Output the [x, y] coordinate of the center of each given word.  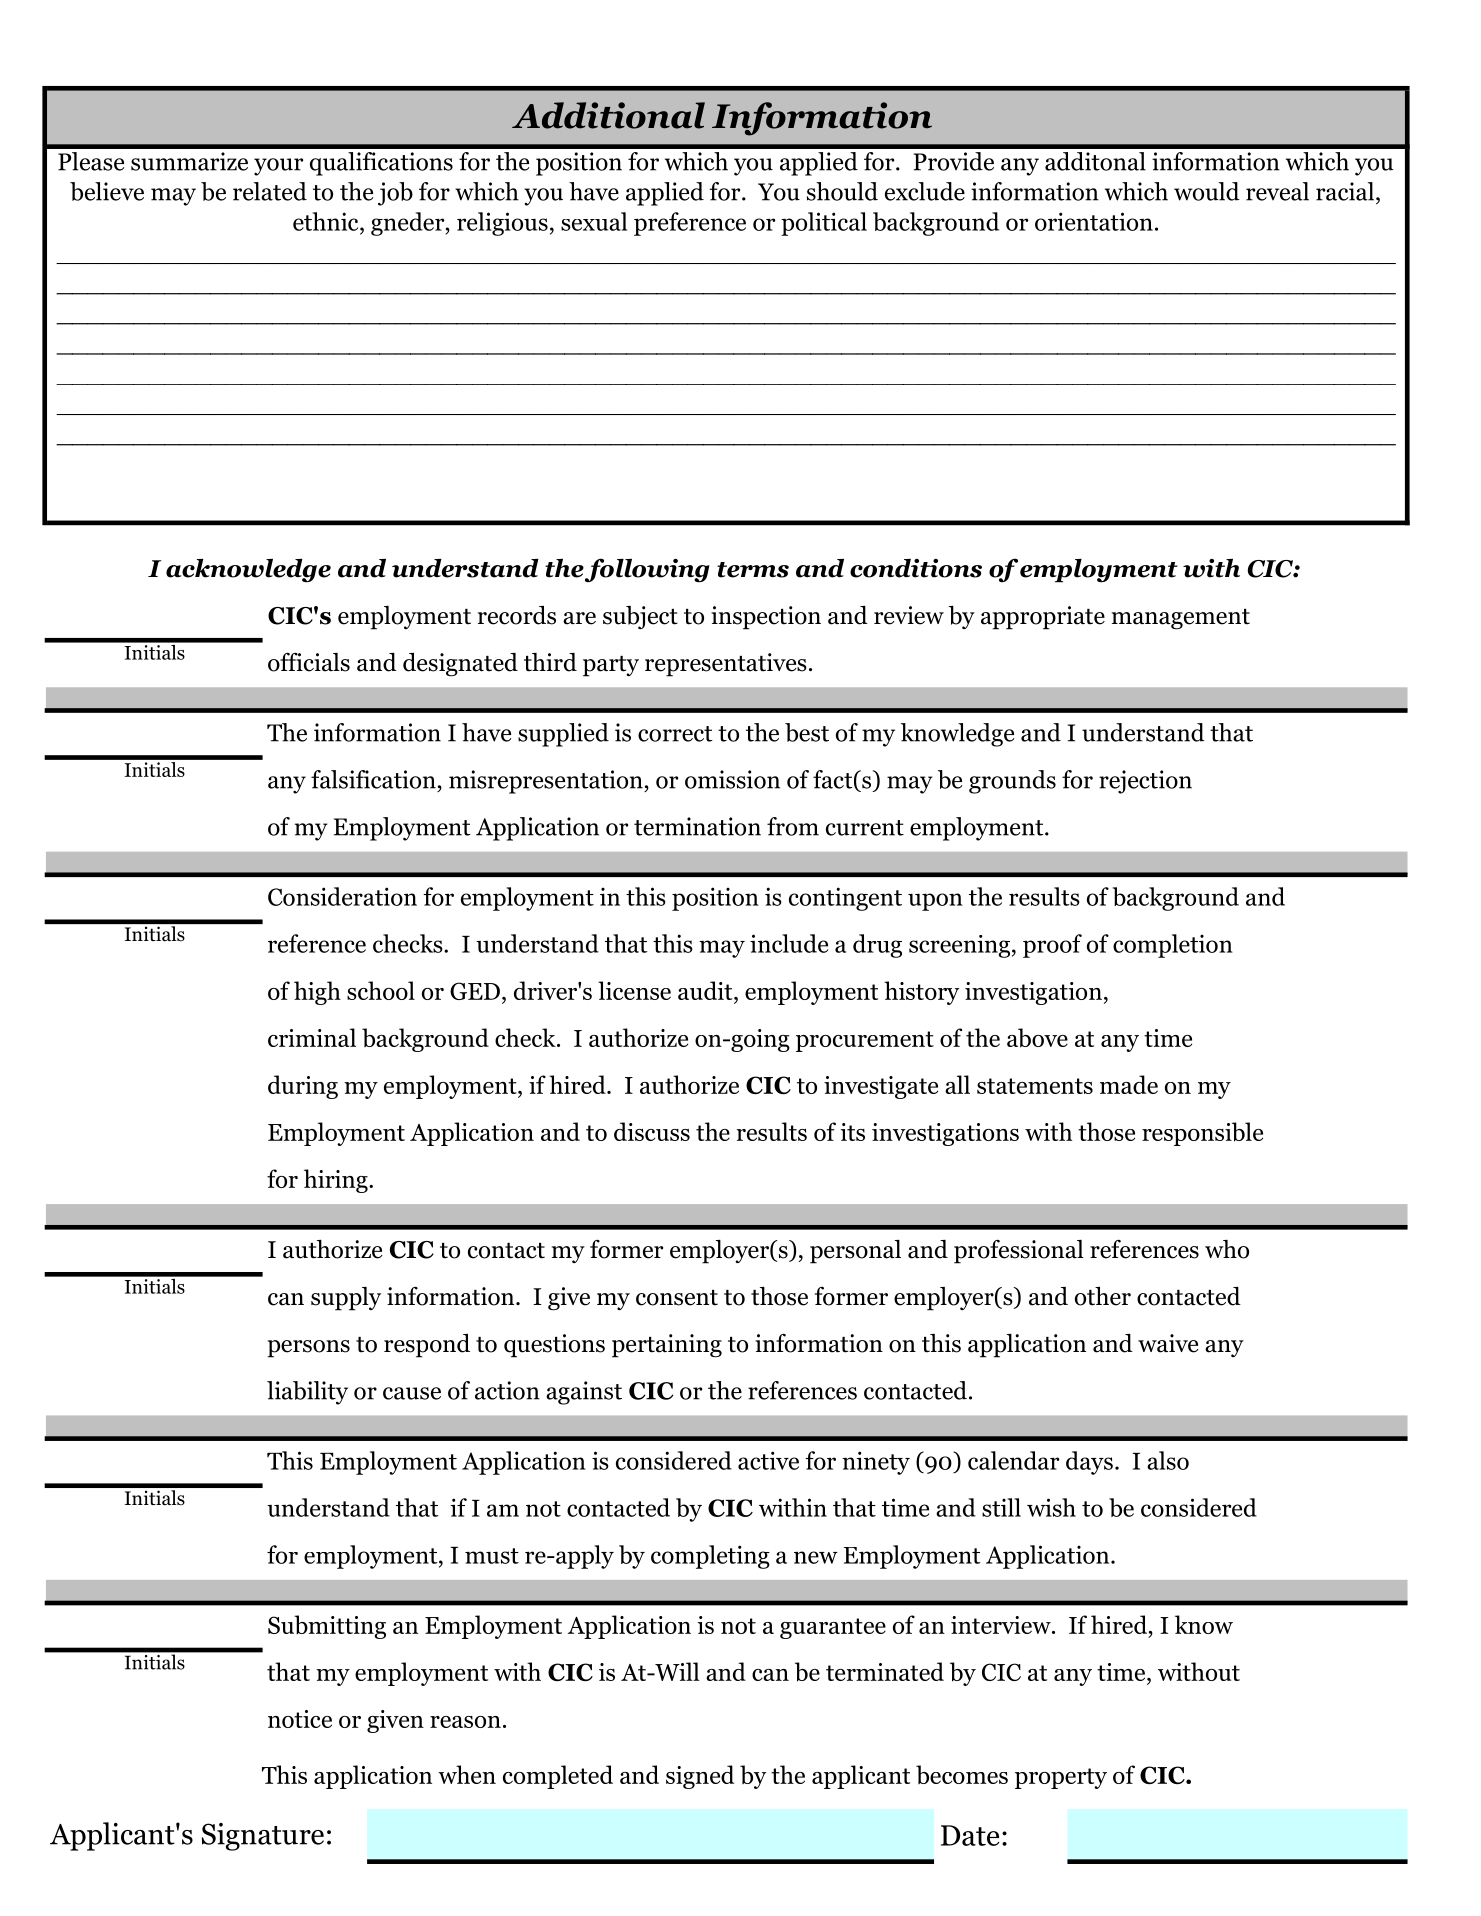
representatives [726, 665]
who [1227, 1249]
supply [346, 1299]
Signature [263, 1837]
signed [700, 1777]
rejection [1145, 782]
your [278, 167]
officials [309, 662]
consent [677, 1298]
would [1207, 191]
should [842, 191]
